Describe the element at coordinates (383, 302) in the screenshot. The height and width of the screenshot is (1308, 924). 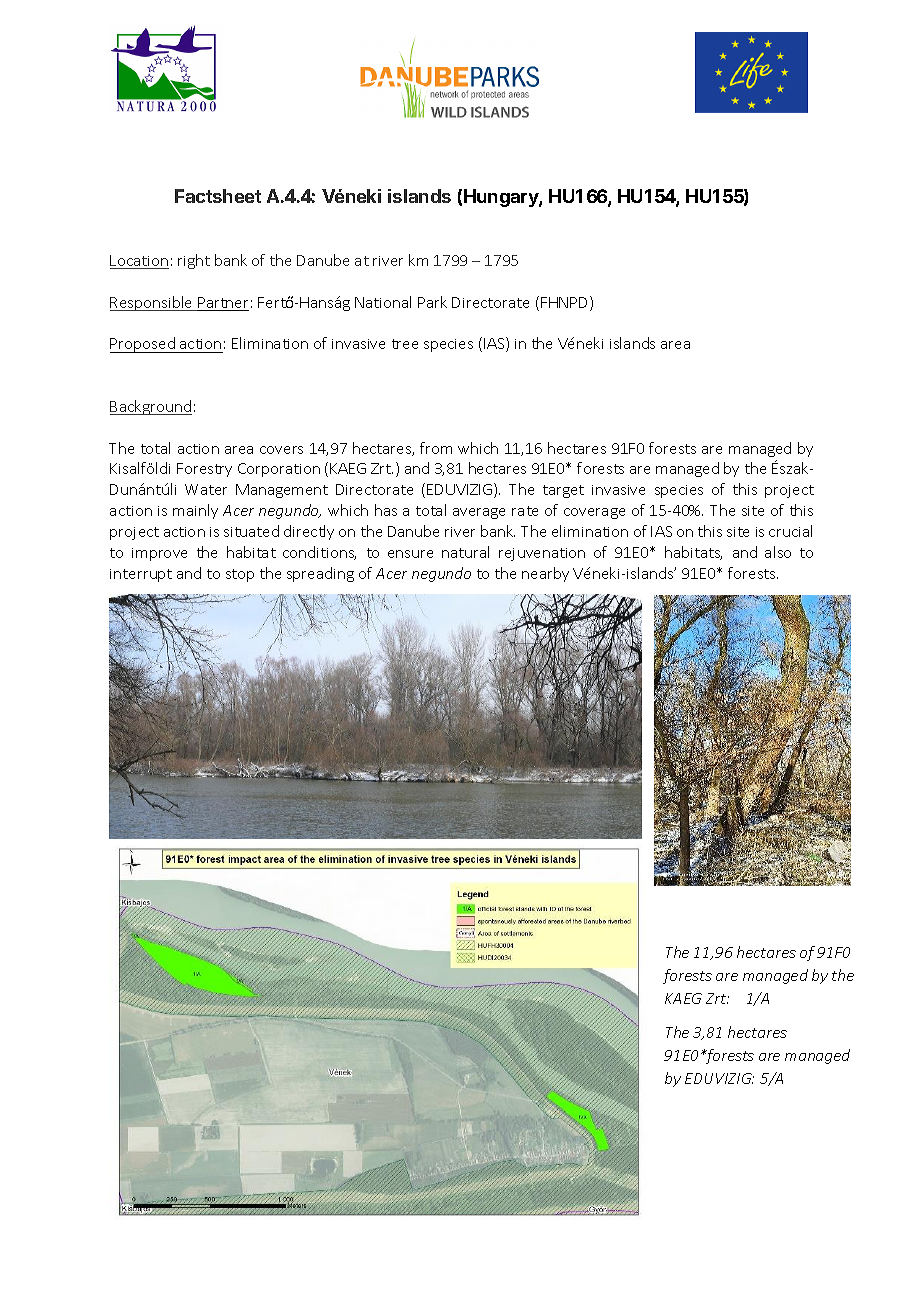
I see `National` at that location.
